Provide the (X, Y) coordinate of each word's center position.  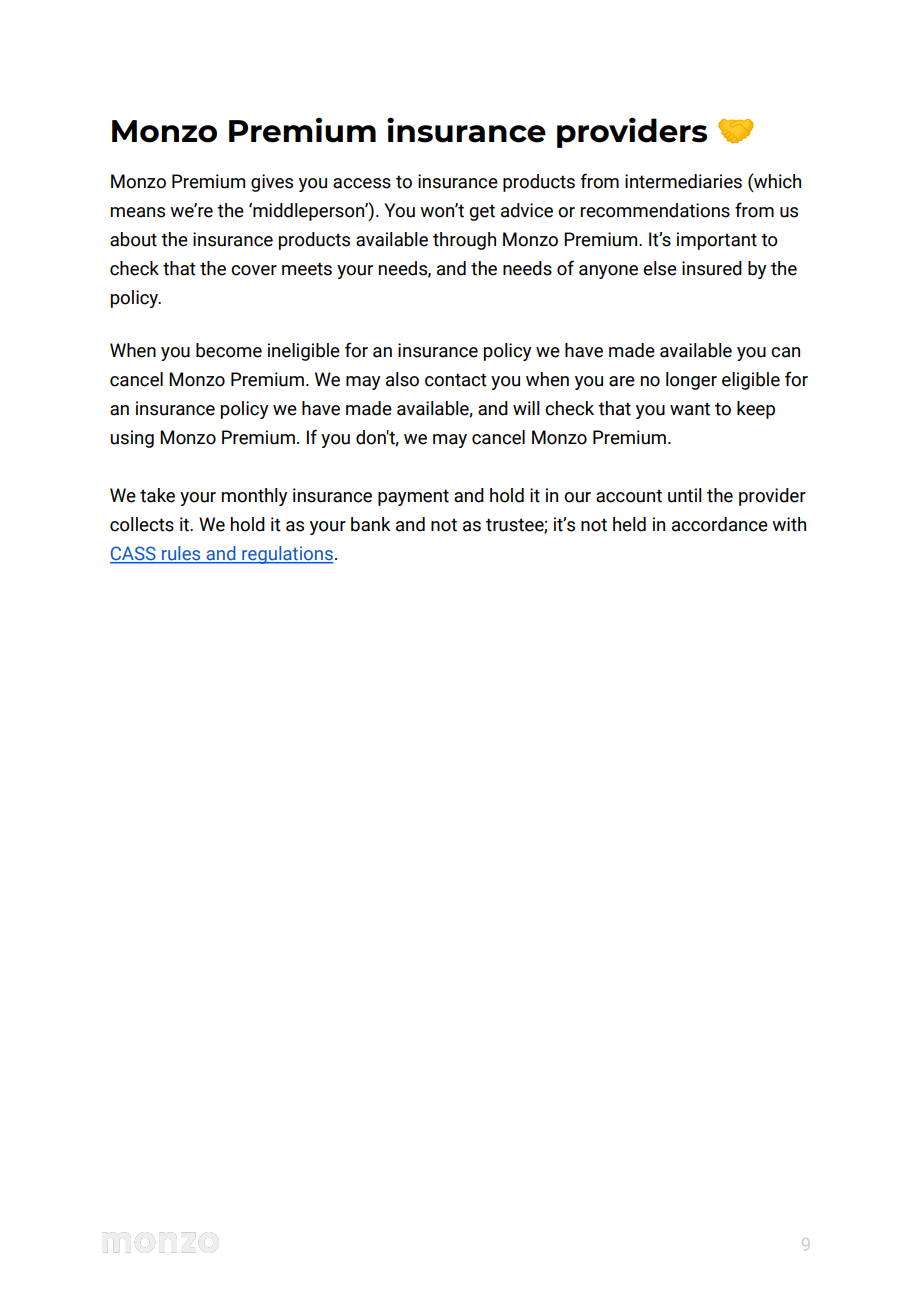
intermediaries (683, 181)
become (229, 350)
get (482, 212)
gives (272, 183)
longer (691, 381)
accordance (720, 524)
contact (456, 380)
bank (371, 524)
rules (181, 554)
